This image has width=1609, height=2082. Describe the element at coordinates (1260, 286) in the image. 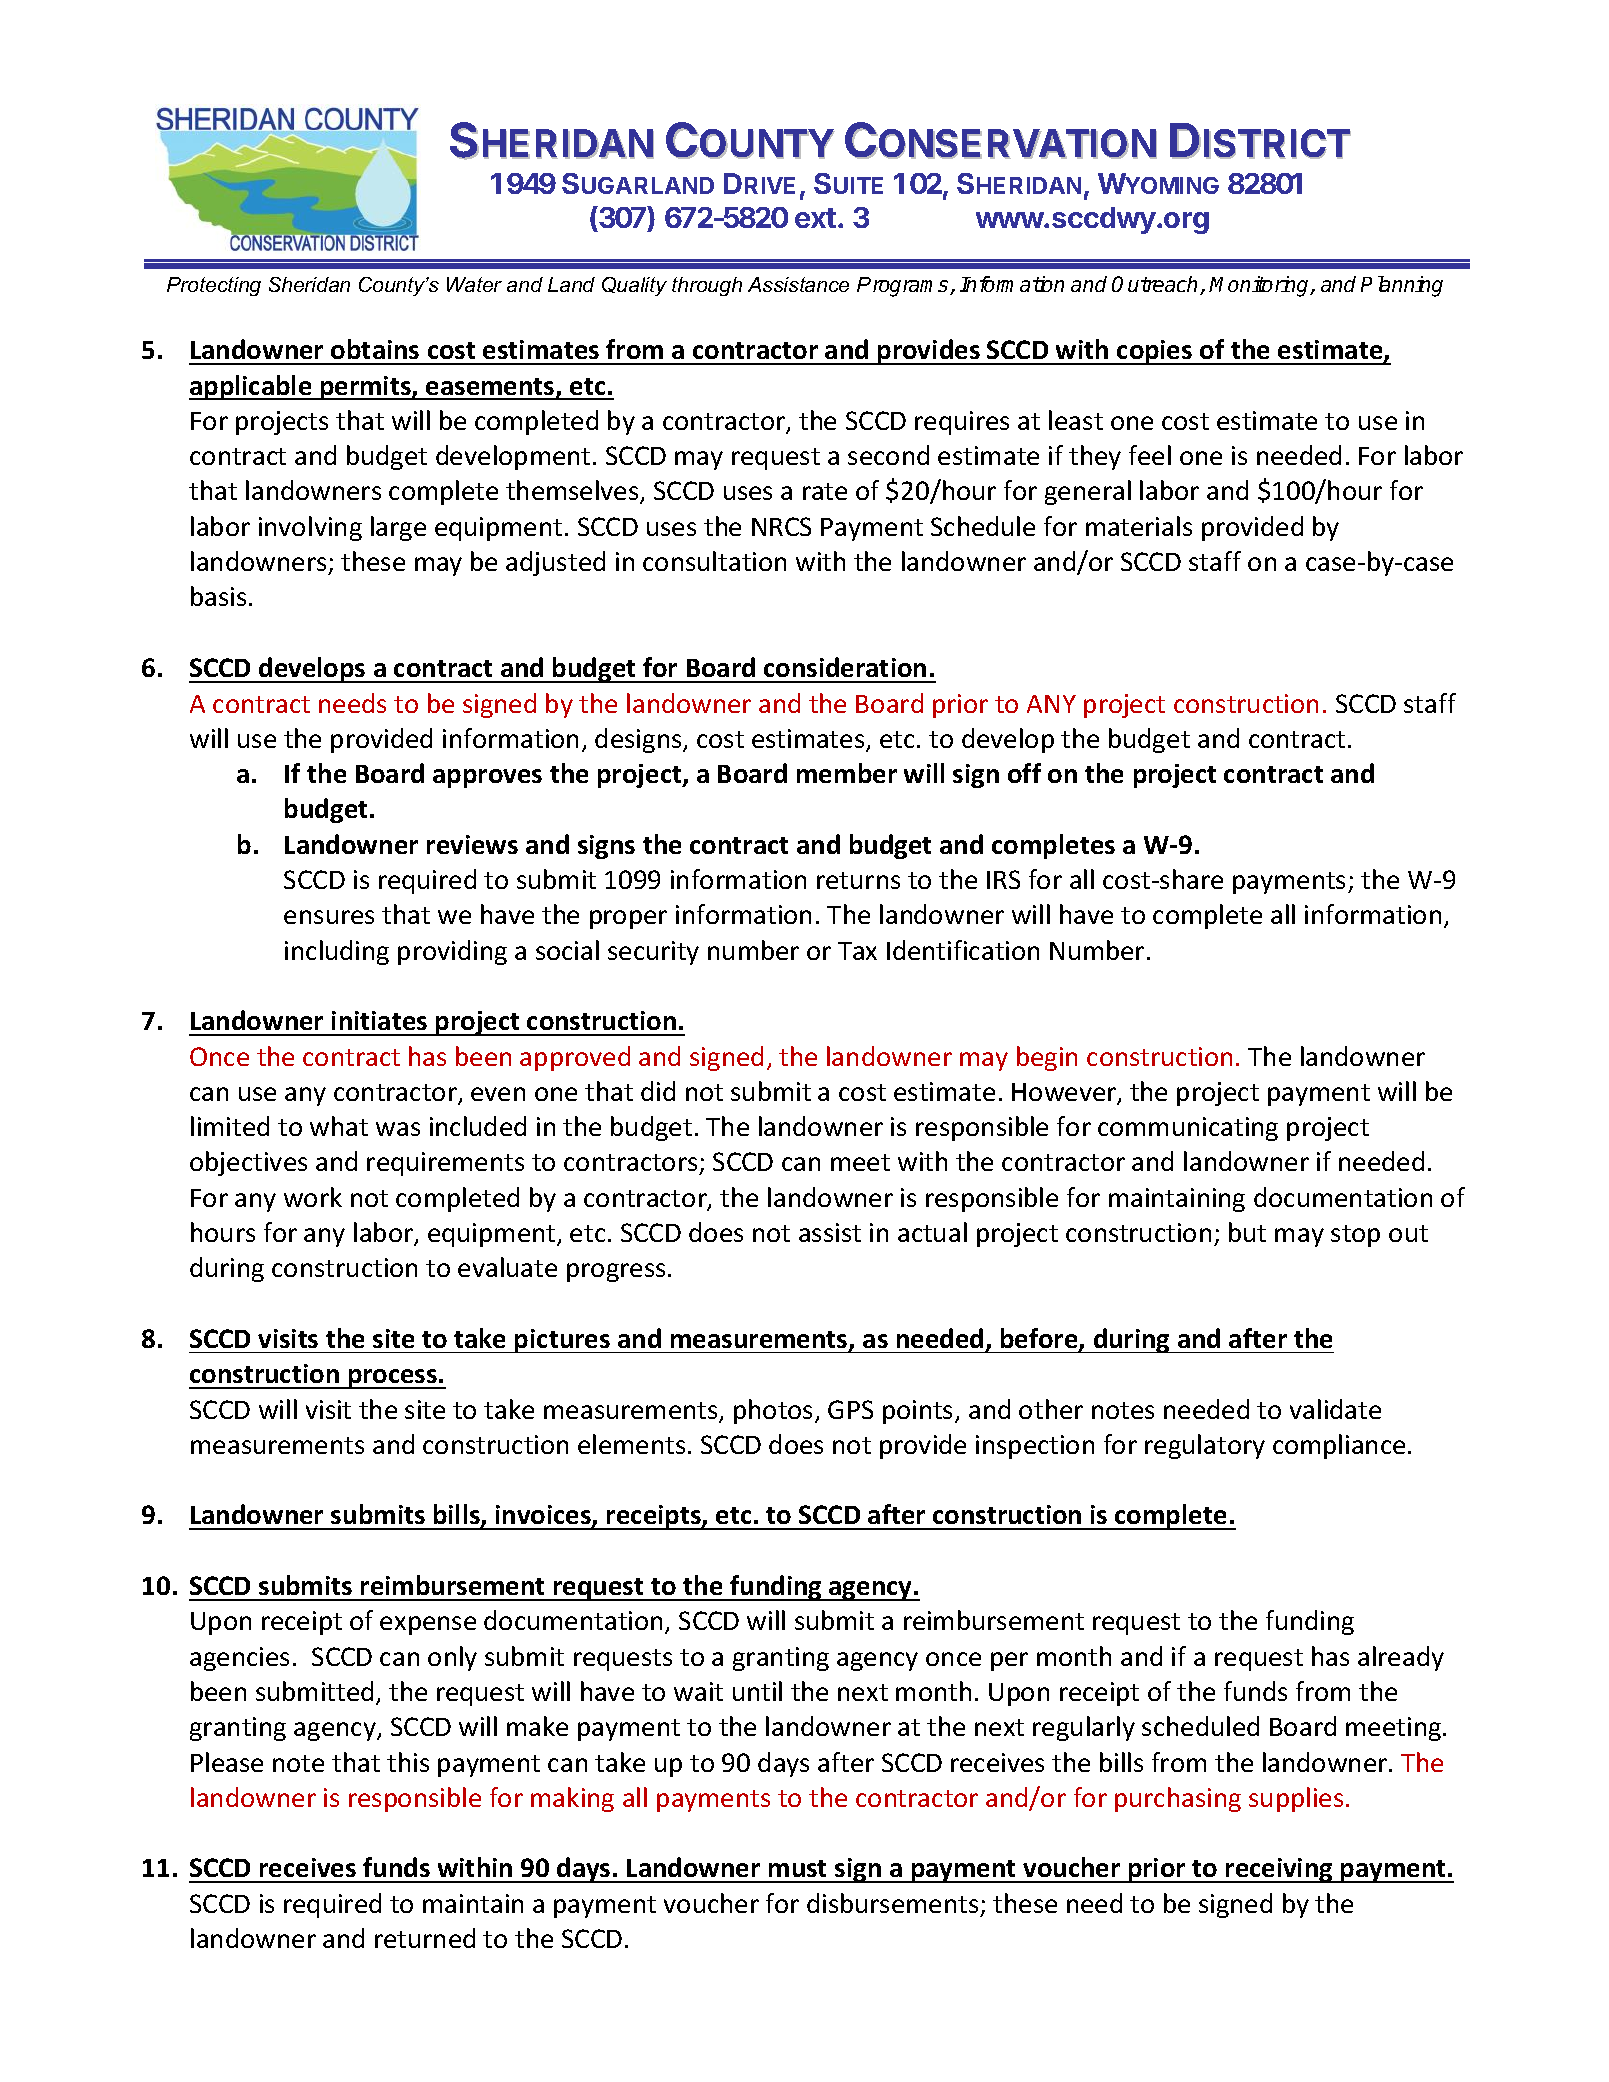

I see `Monitoring` at that location.
